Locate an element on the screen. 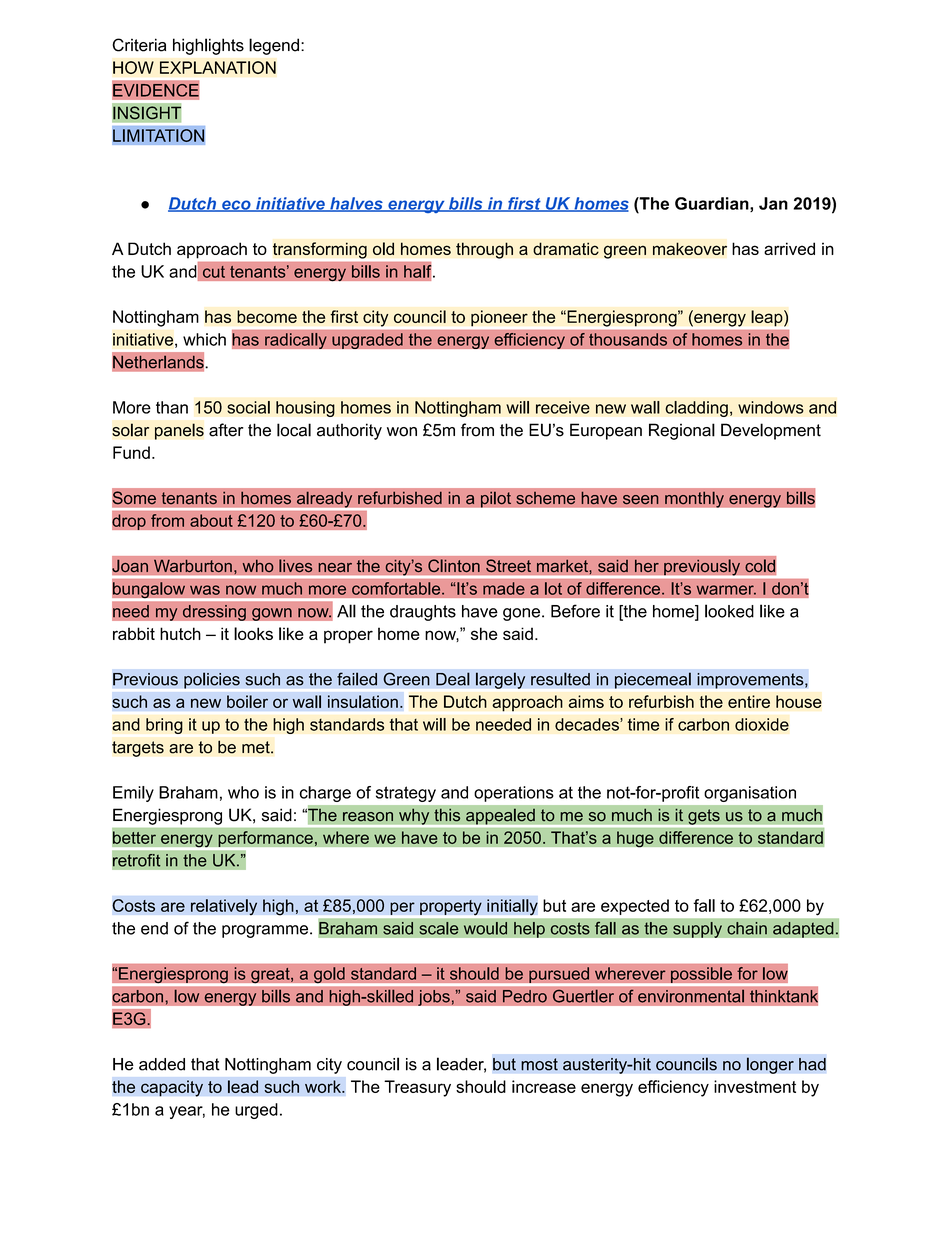  warmer is located at coordinates (726, 590).
